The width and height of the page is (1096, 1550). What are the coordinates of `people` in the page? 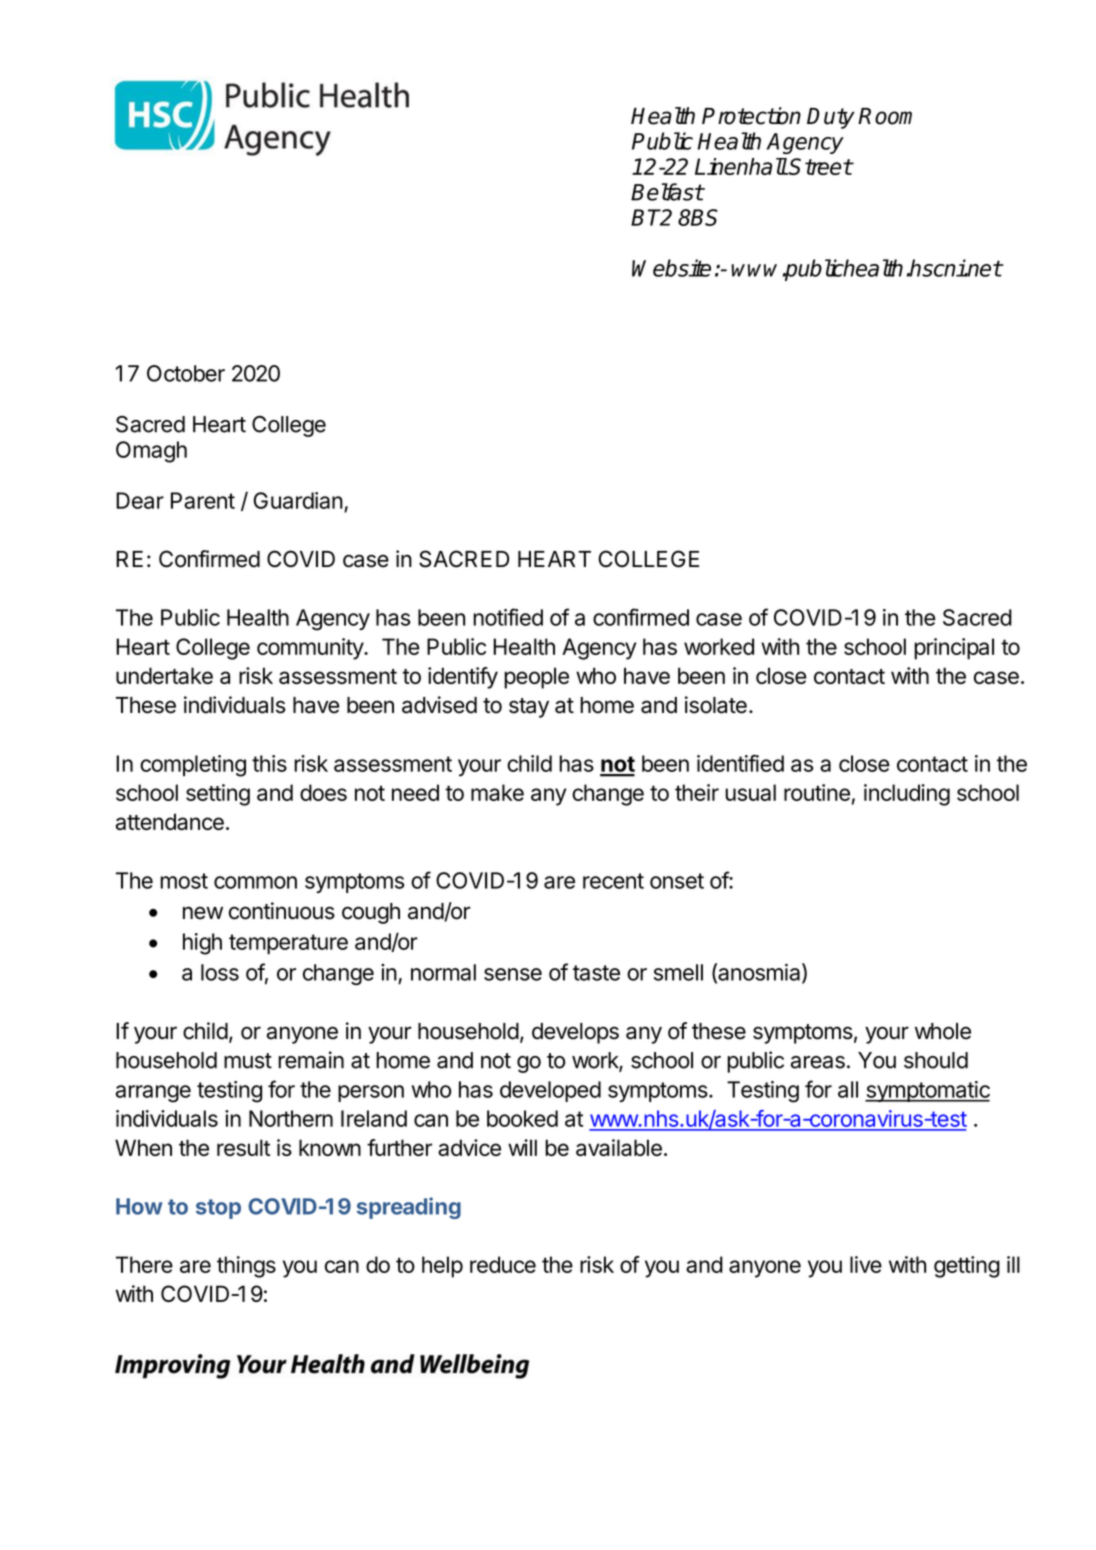 It's located at (536, 678).
